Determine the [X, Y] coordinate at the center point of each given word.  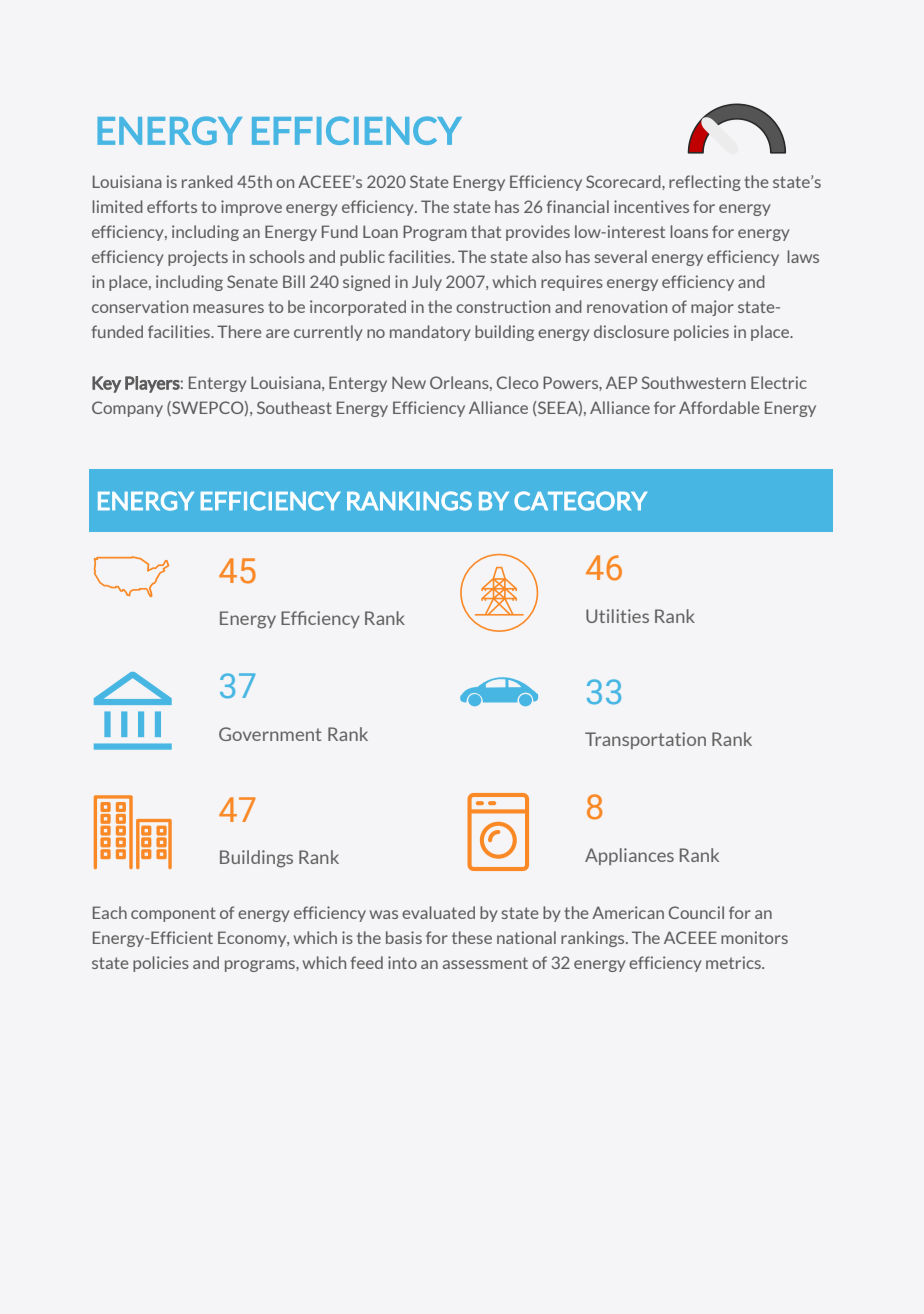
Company [127, 409]
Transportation [645, 740]
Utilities [617, 616]
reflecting [705, 183]
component [173, 914]
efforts [172, 206]
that [486, 231]
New [409, 382]
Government [270, 734]
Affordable [719, 407]
